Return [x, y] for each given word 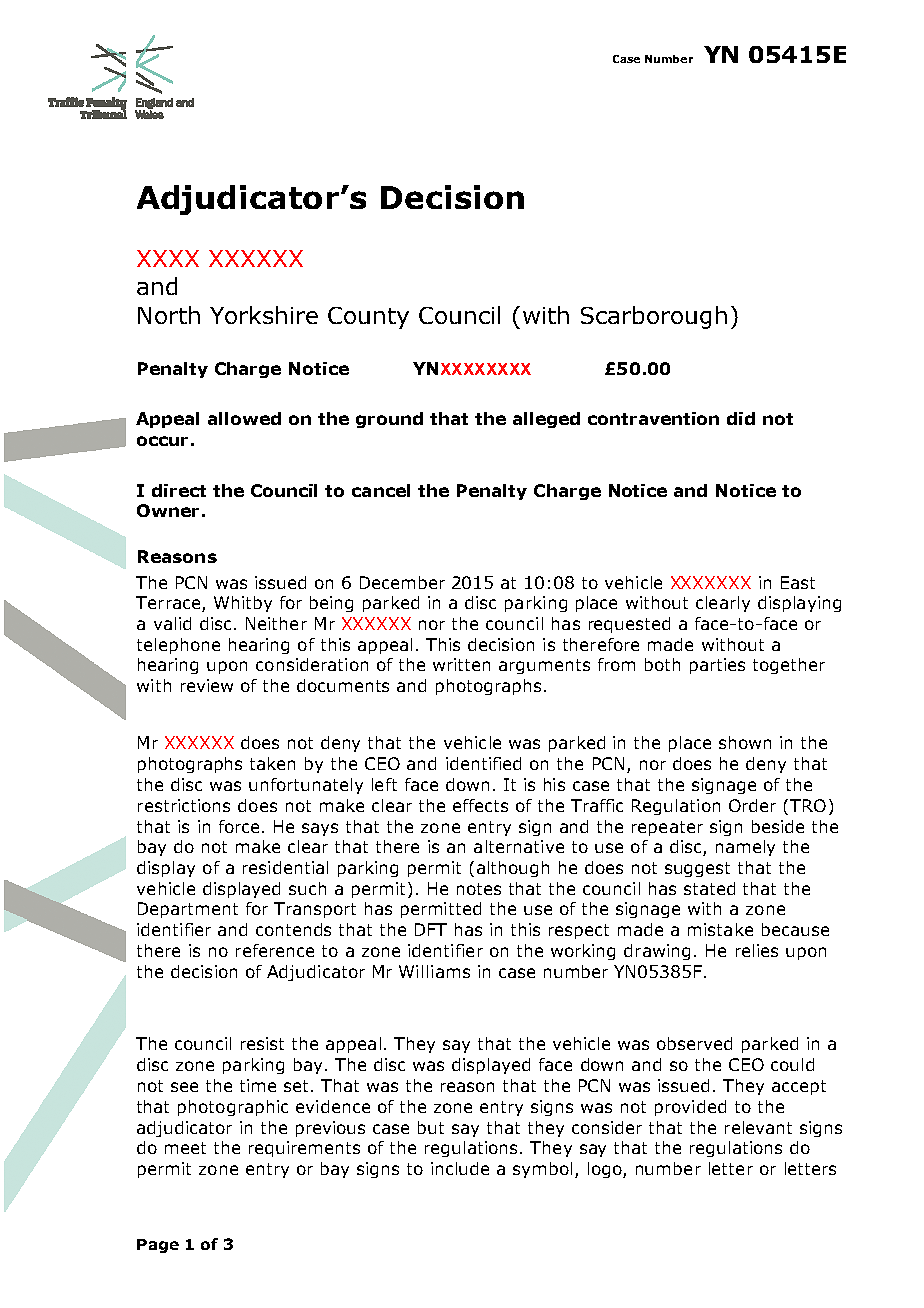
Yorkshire [264, 315]
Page [158, 1246]
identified [483, 763]
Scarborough [654, 317]
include [460, 1168]
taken [272, 763]
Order [752, 805]
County [368, 318]
